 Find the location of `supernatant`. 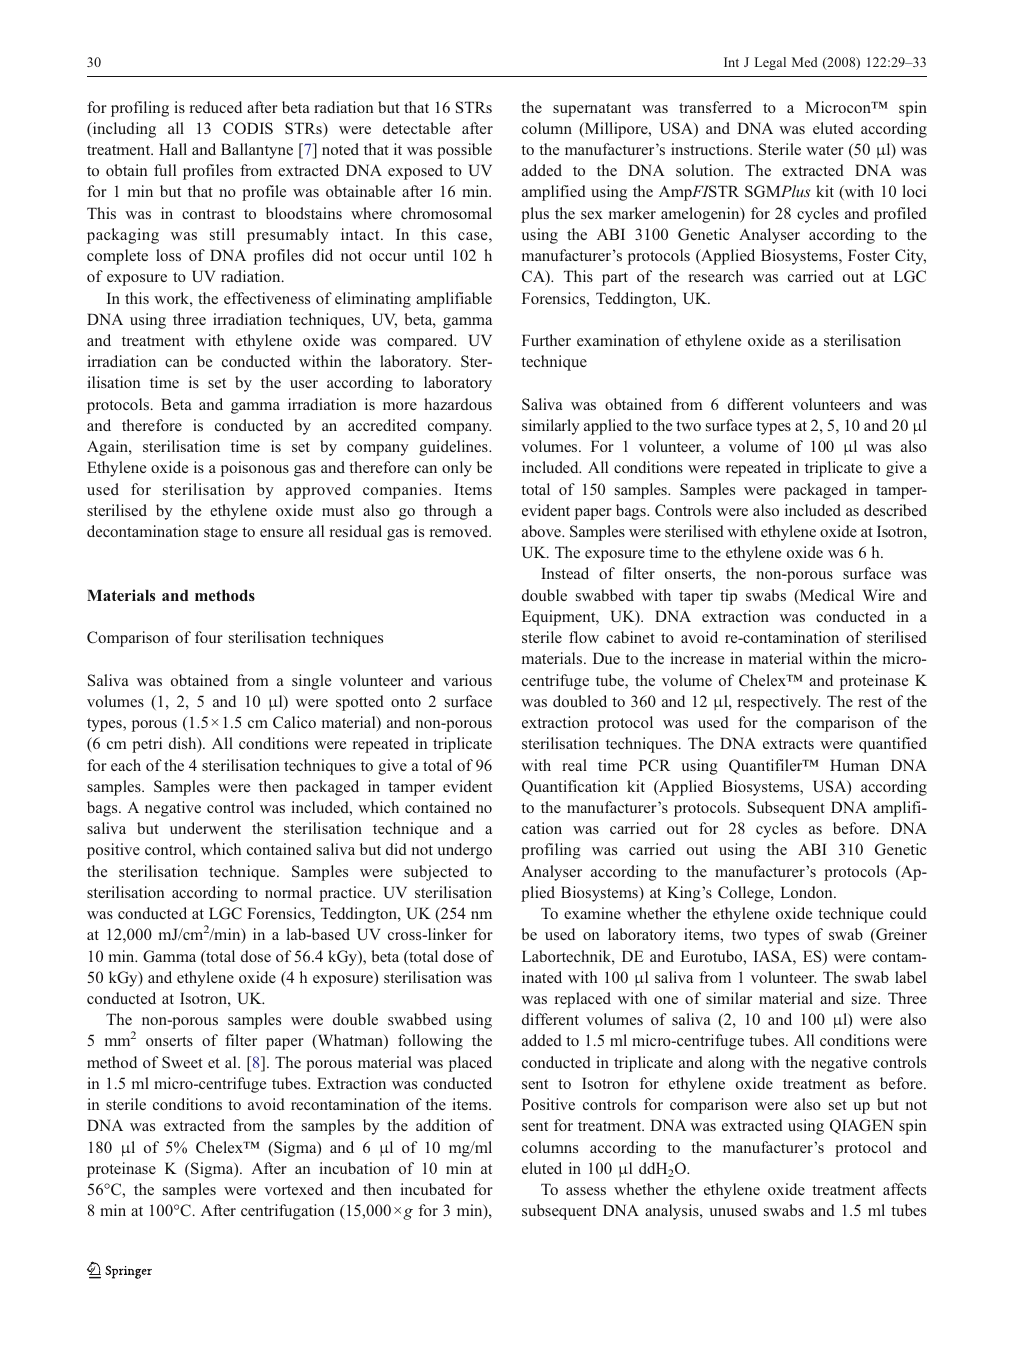

supernatant is located at coordinates (592, 110).
